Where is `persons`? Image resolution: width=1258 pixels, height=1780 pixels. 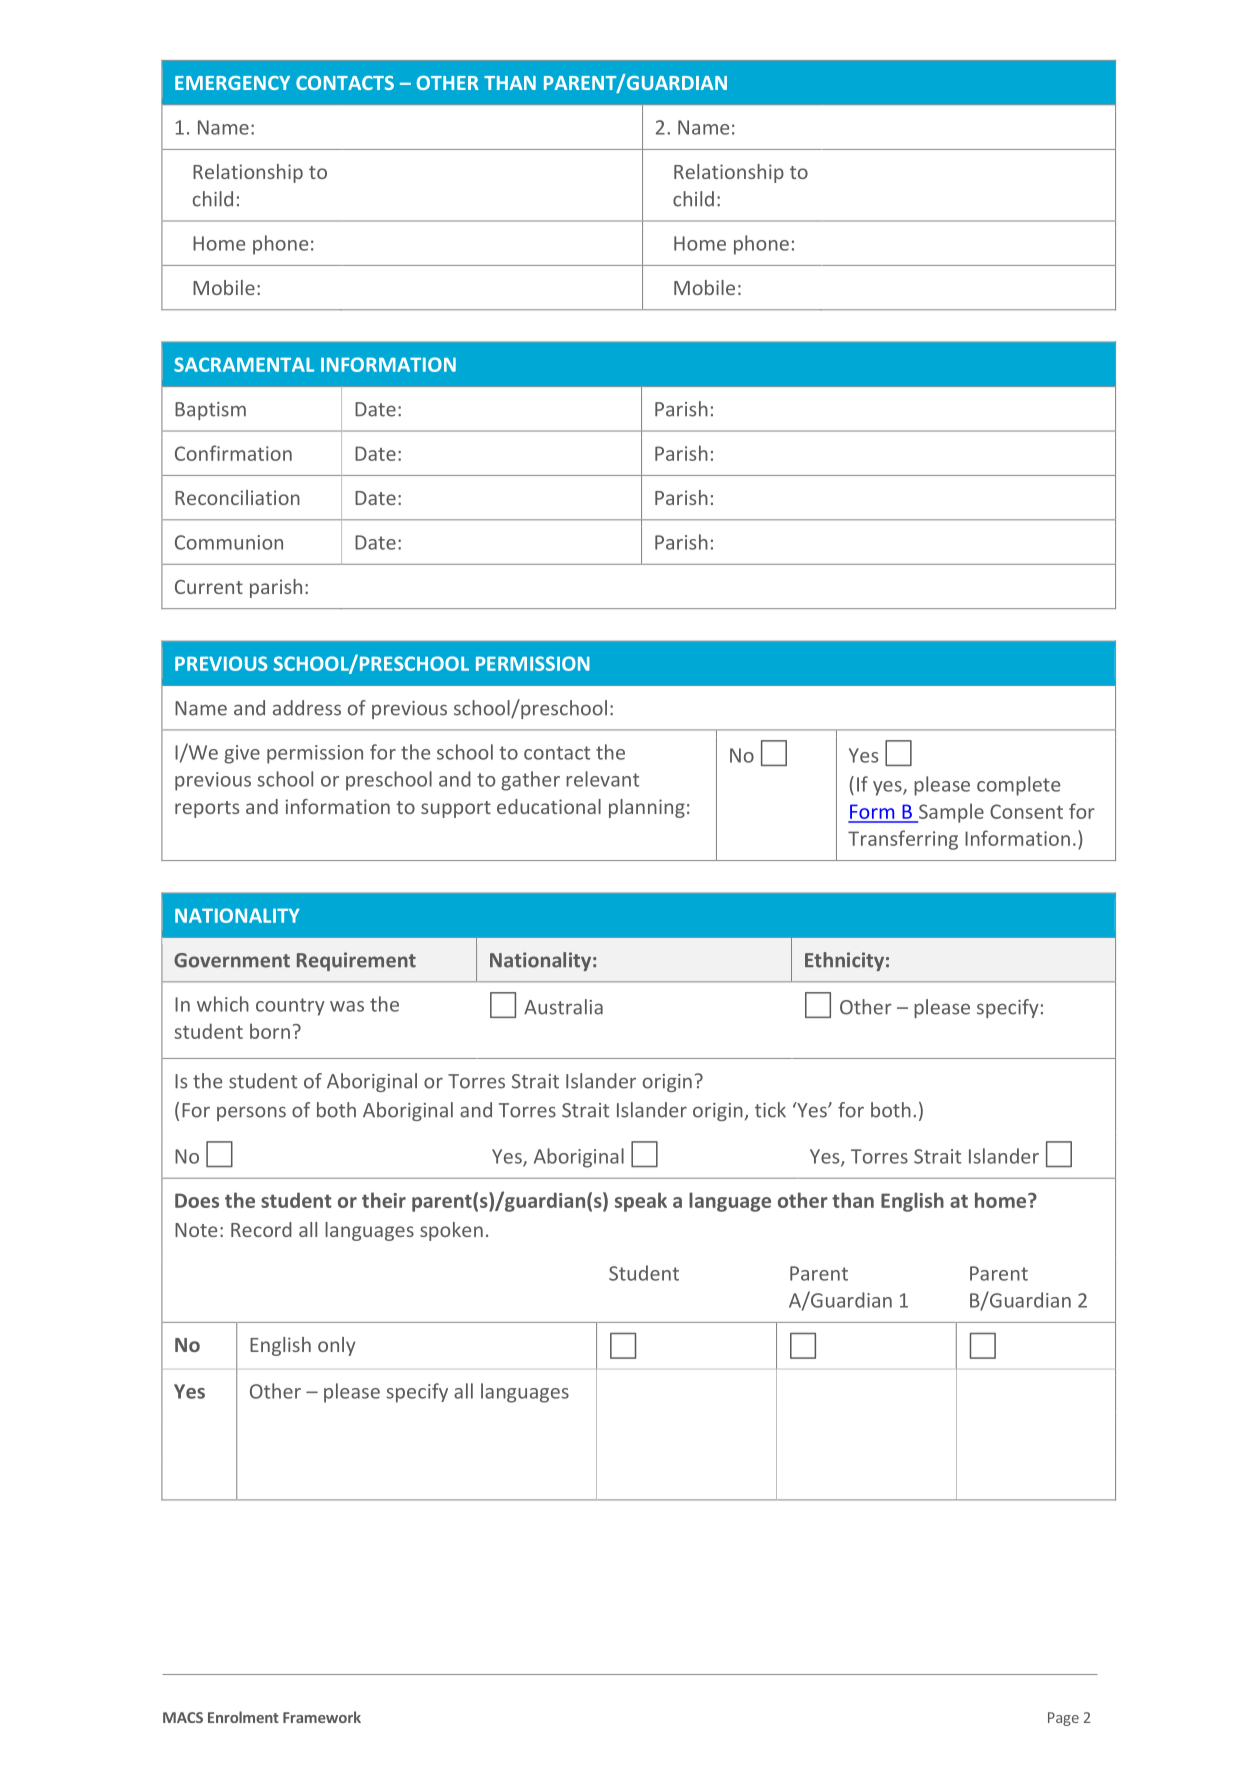 persons is located at coordinates (251, 1113).
